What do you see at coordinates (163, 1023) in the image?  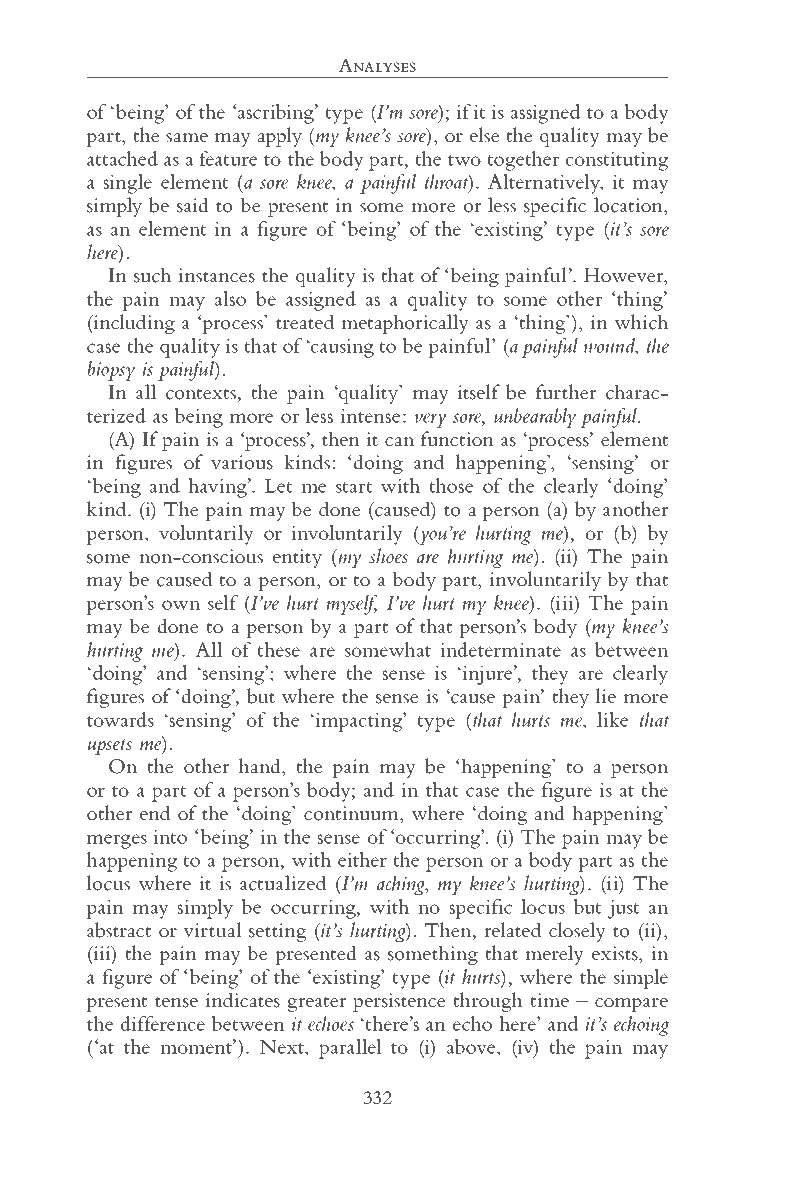 I see `difference` at bounding box center [163, 1023].
